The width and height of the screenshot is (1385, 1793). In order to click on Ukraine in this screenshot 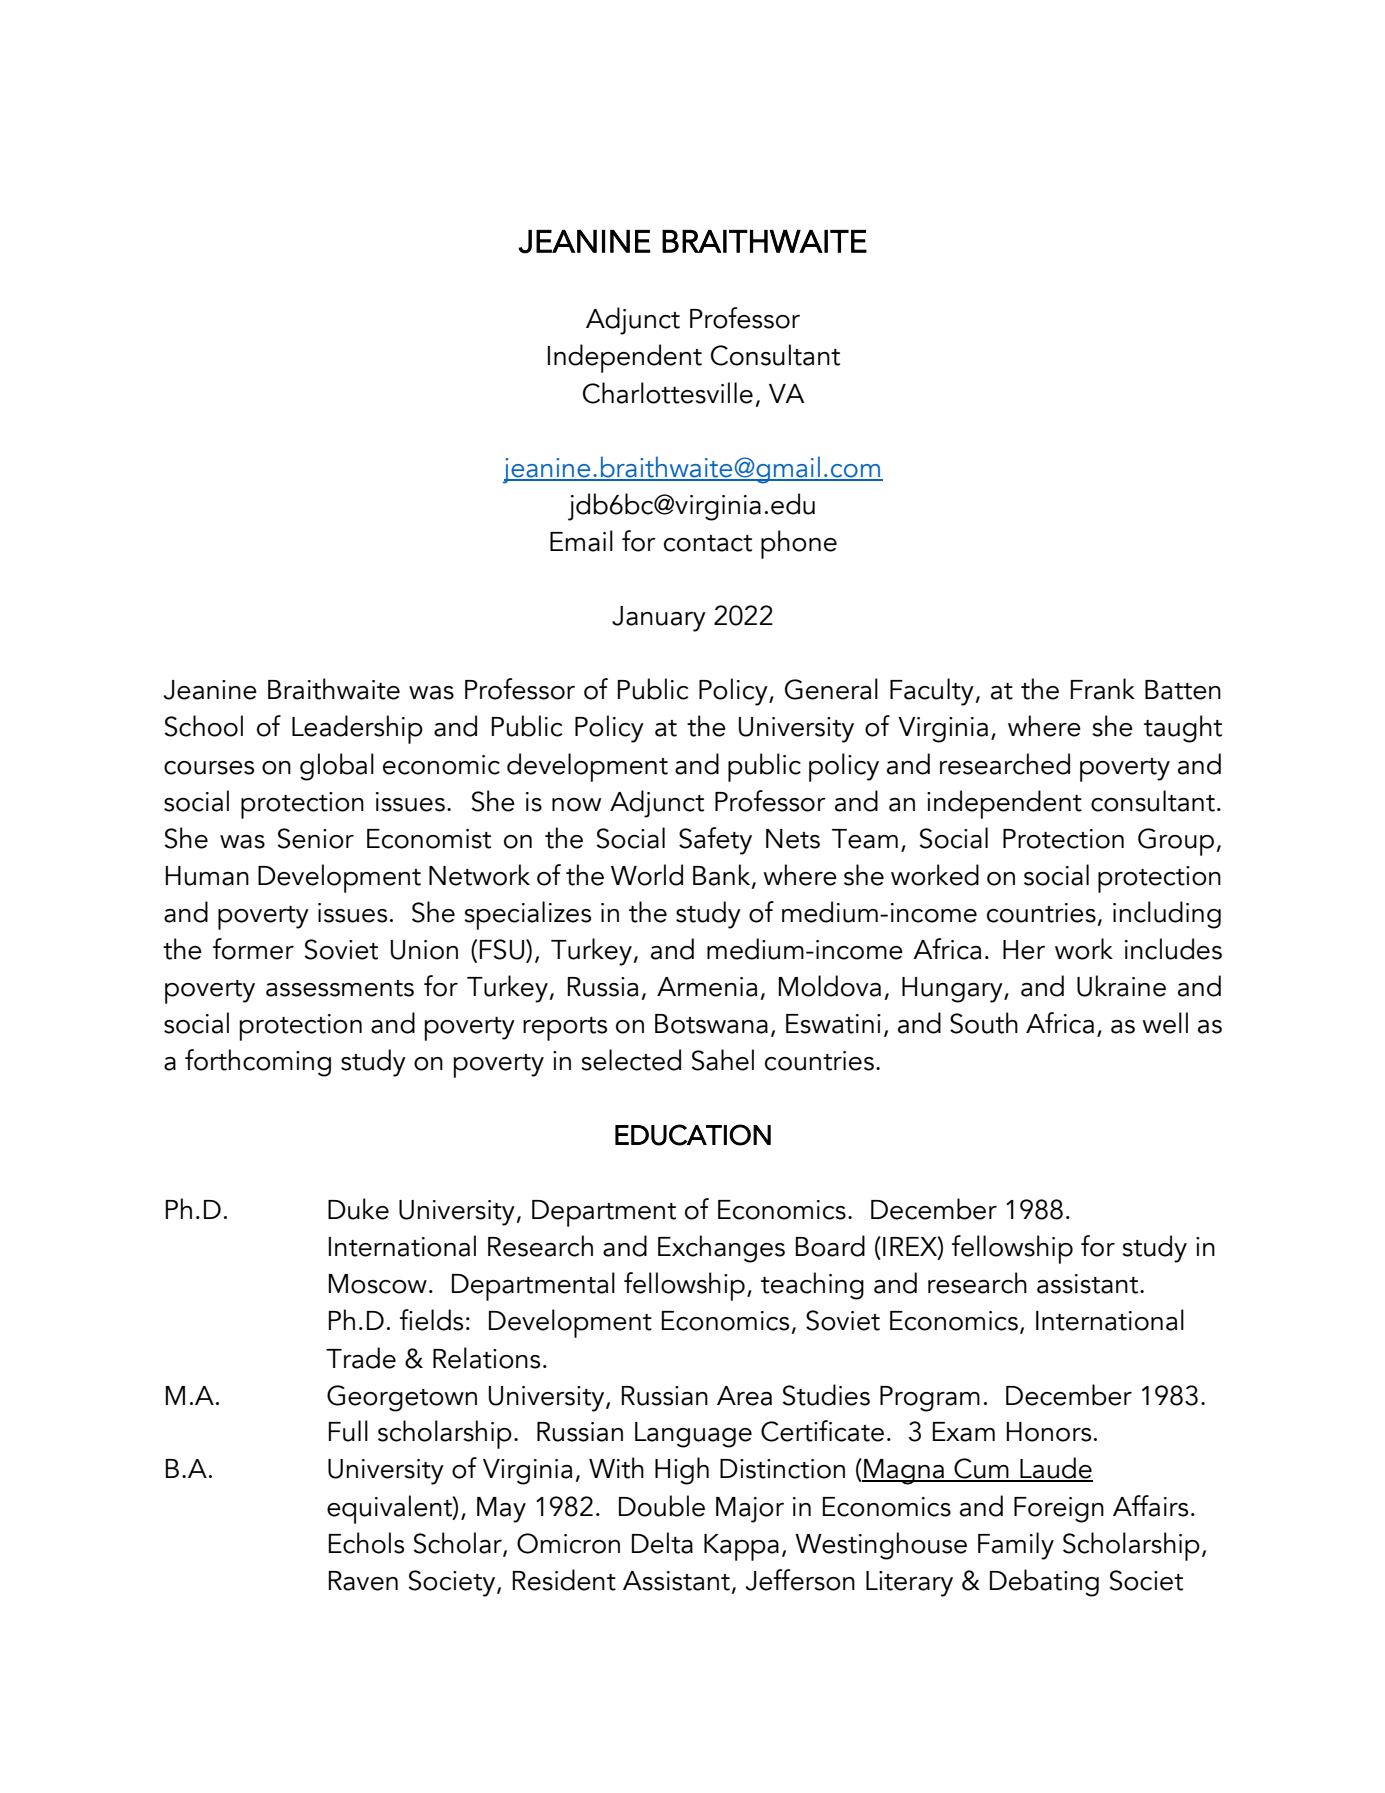, I will do `click(1121, 986)`.
